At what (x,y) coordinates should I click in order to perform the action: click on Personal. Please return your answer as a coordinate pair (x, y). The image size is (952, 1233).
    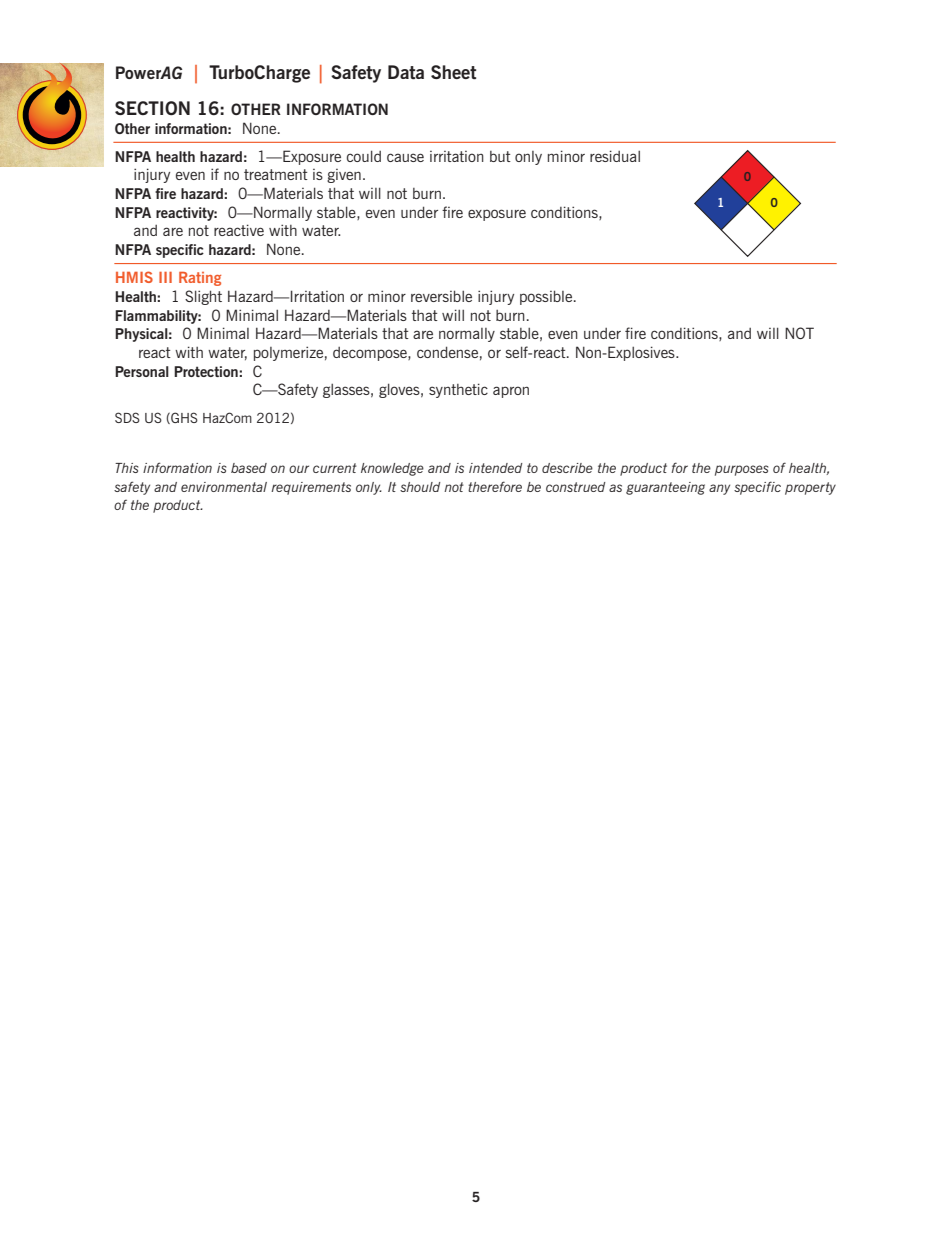
    Looking at the image, I should click on (142, 371).
